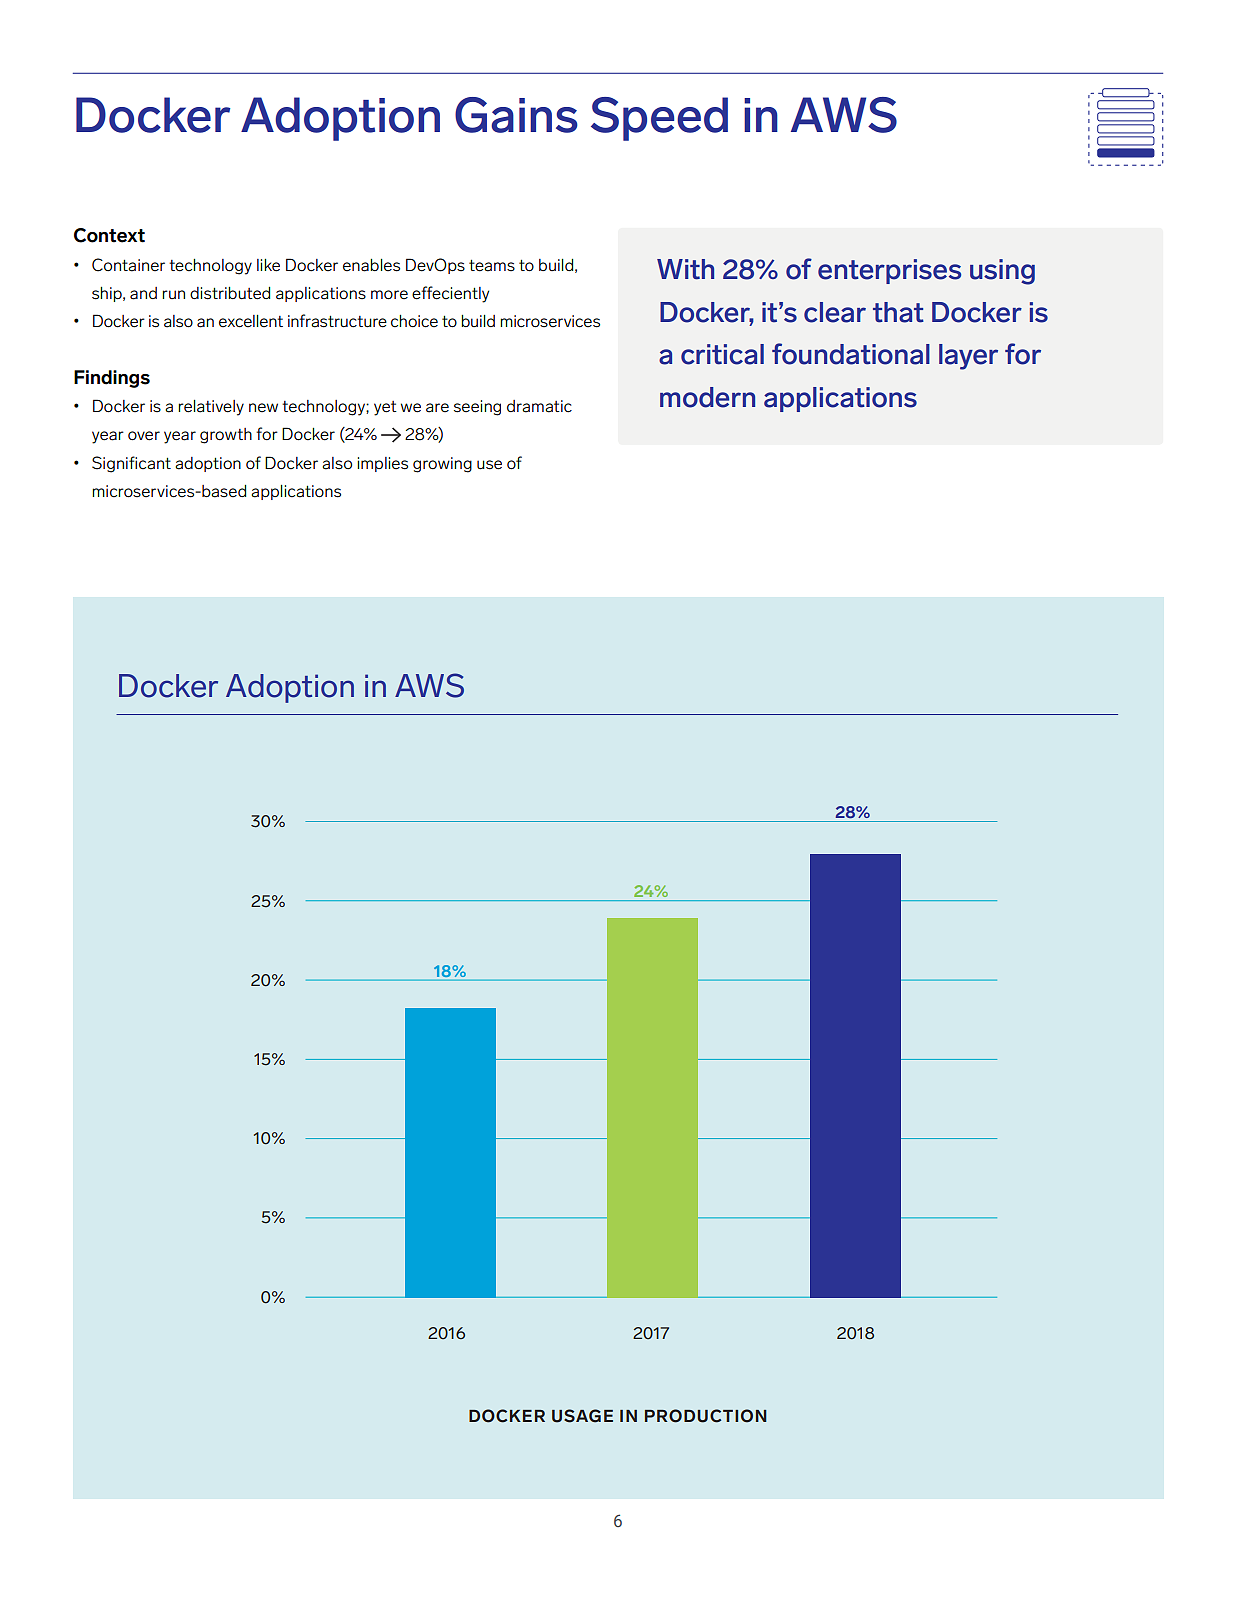  Describe the element at coordinates (582, 1416) in the screenshot. I see `USAGE` at that location.
